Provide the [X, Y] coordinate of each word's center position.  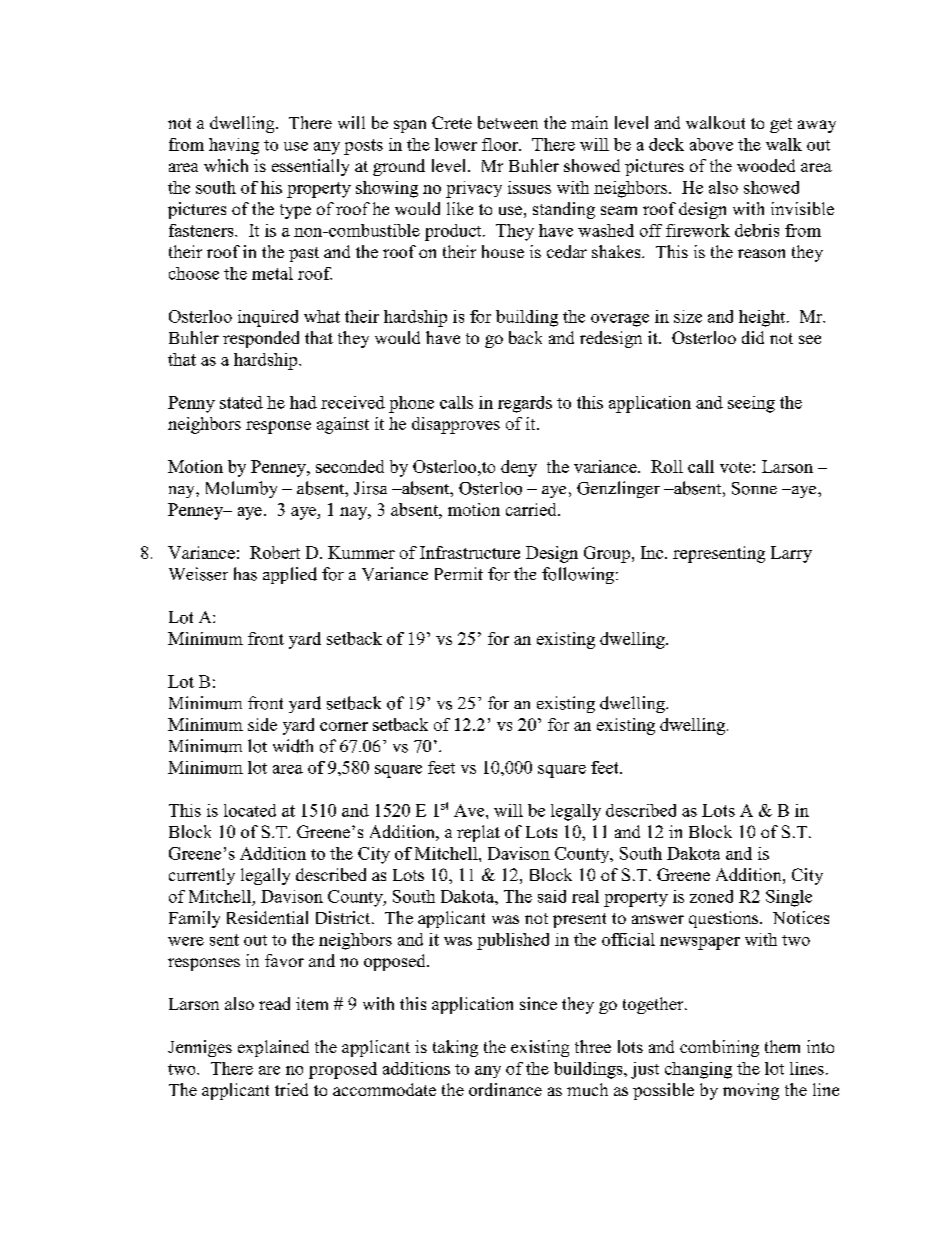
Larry [791, 554]
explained [273, 1048]
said [552, 896]
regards [525, 404]
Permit [459, 573]
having [234, 146]
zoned [711, 896]
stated [241, 402]
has [245, 574]
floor [501, 144]
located [250, 810]
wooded [766, 165]
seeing [751, 404]
